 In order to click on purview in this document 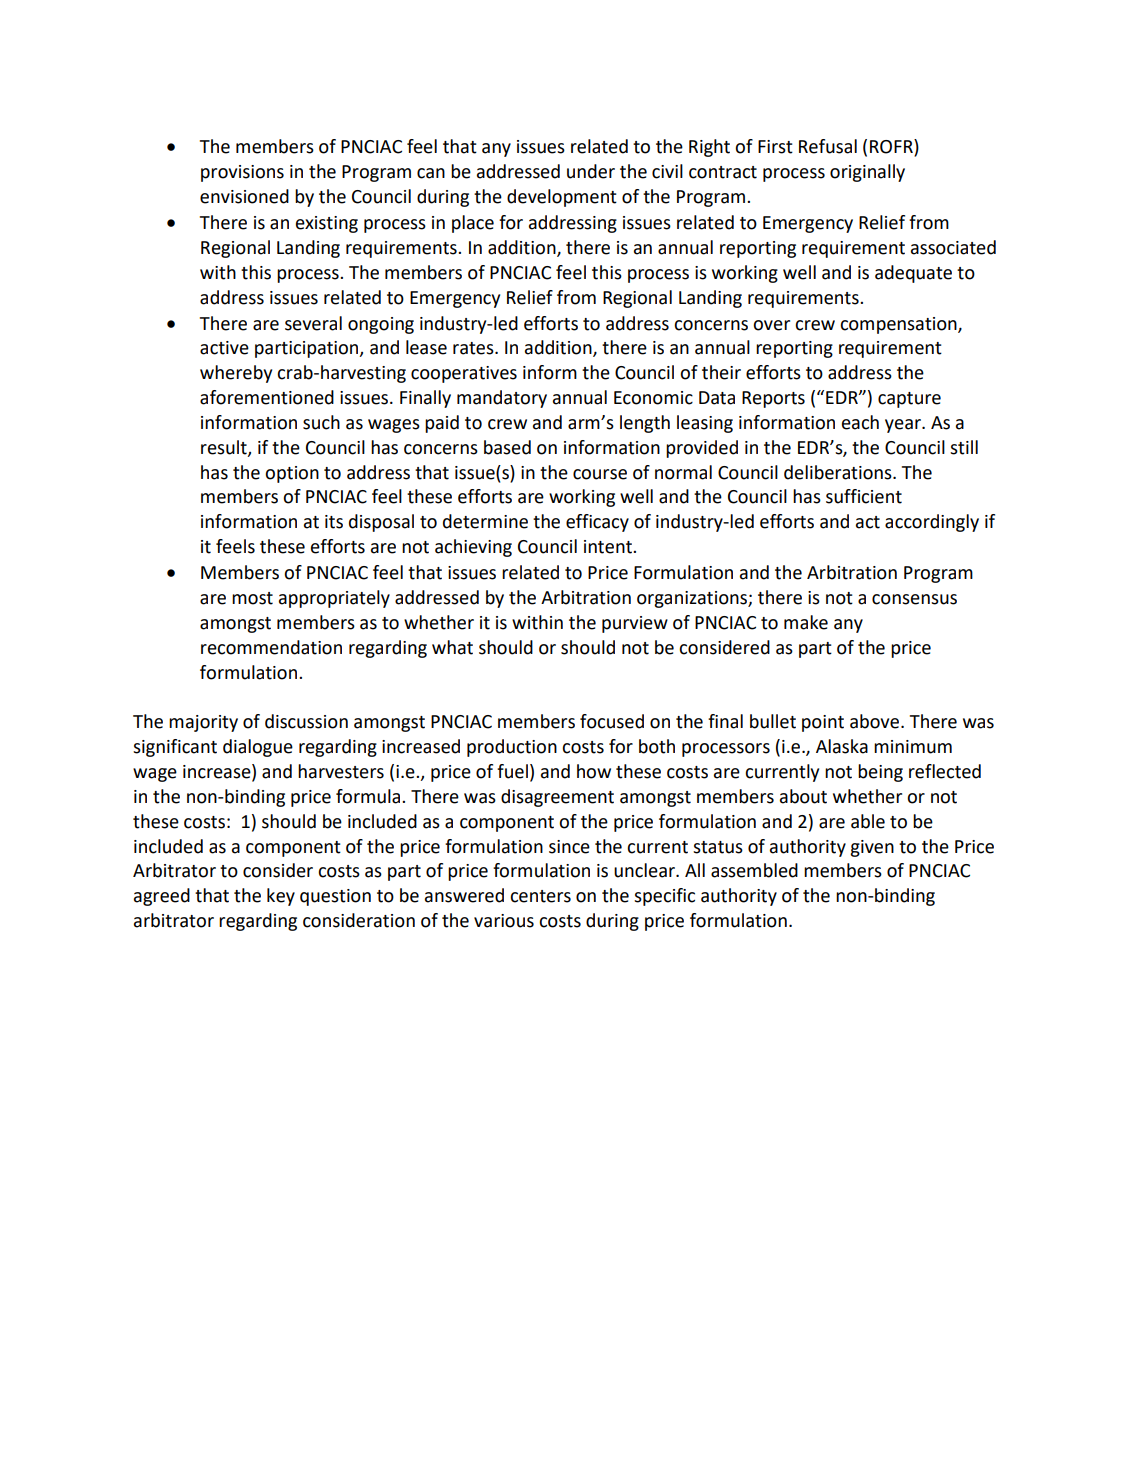, I will do `click(635, 624)`.
